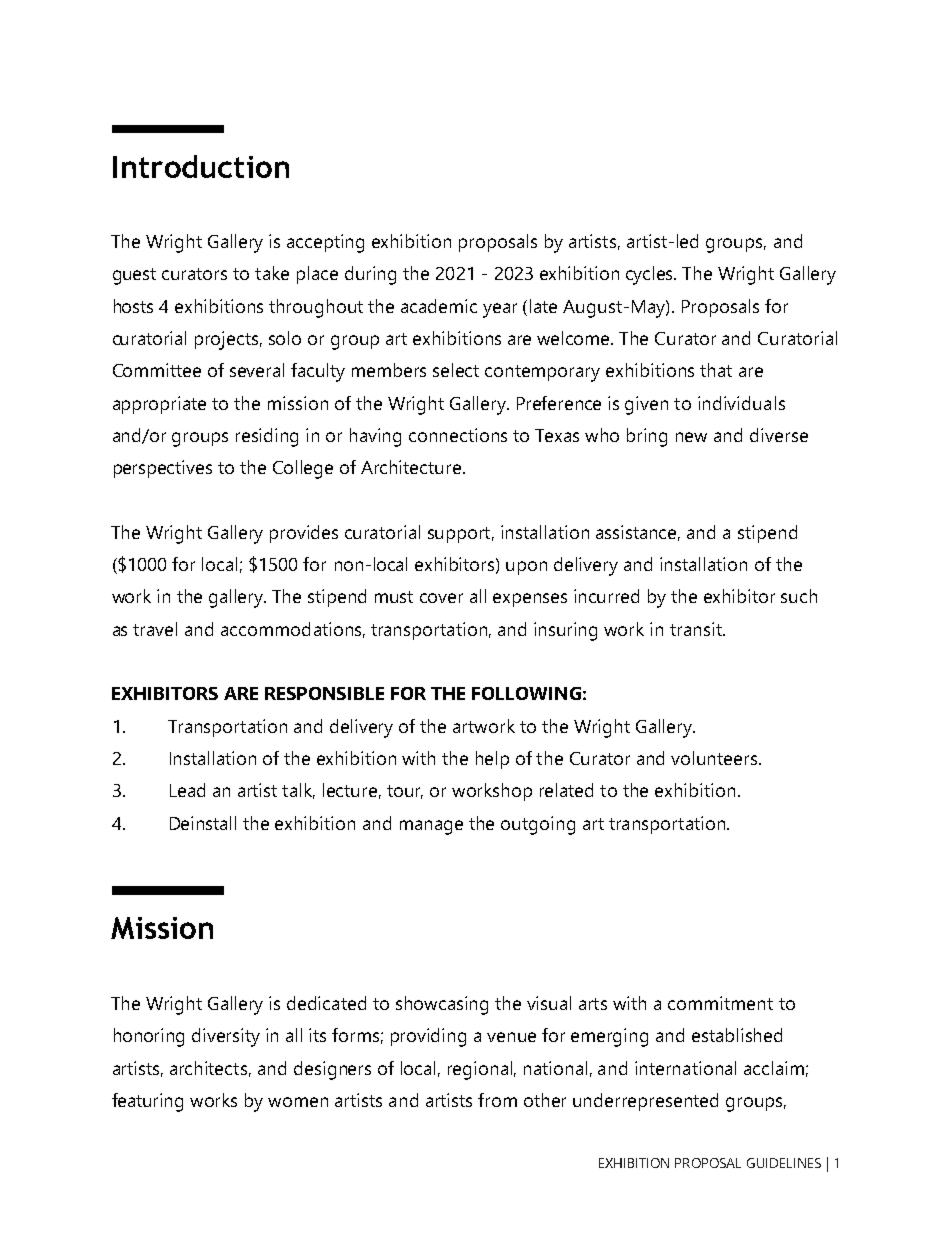  What do you see at coordinates (155, 629) in the screenshot?
I see `travel` at bounding box center [155, 629].
